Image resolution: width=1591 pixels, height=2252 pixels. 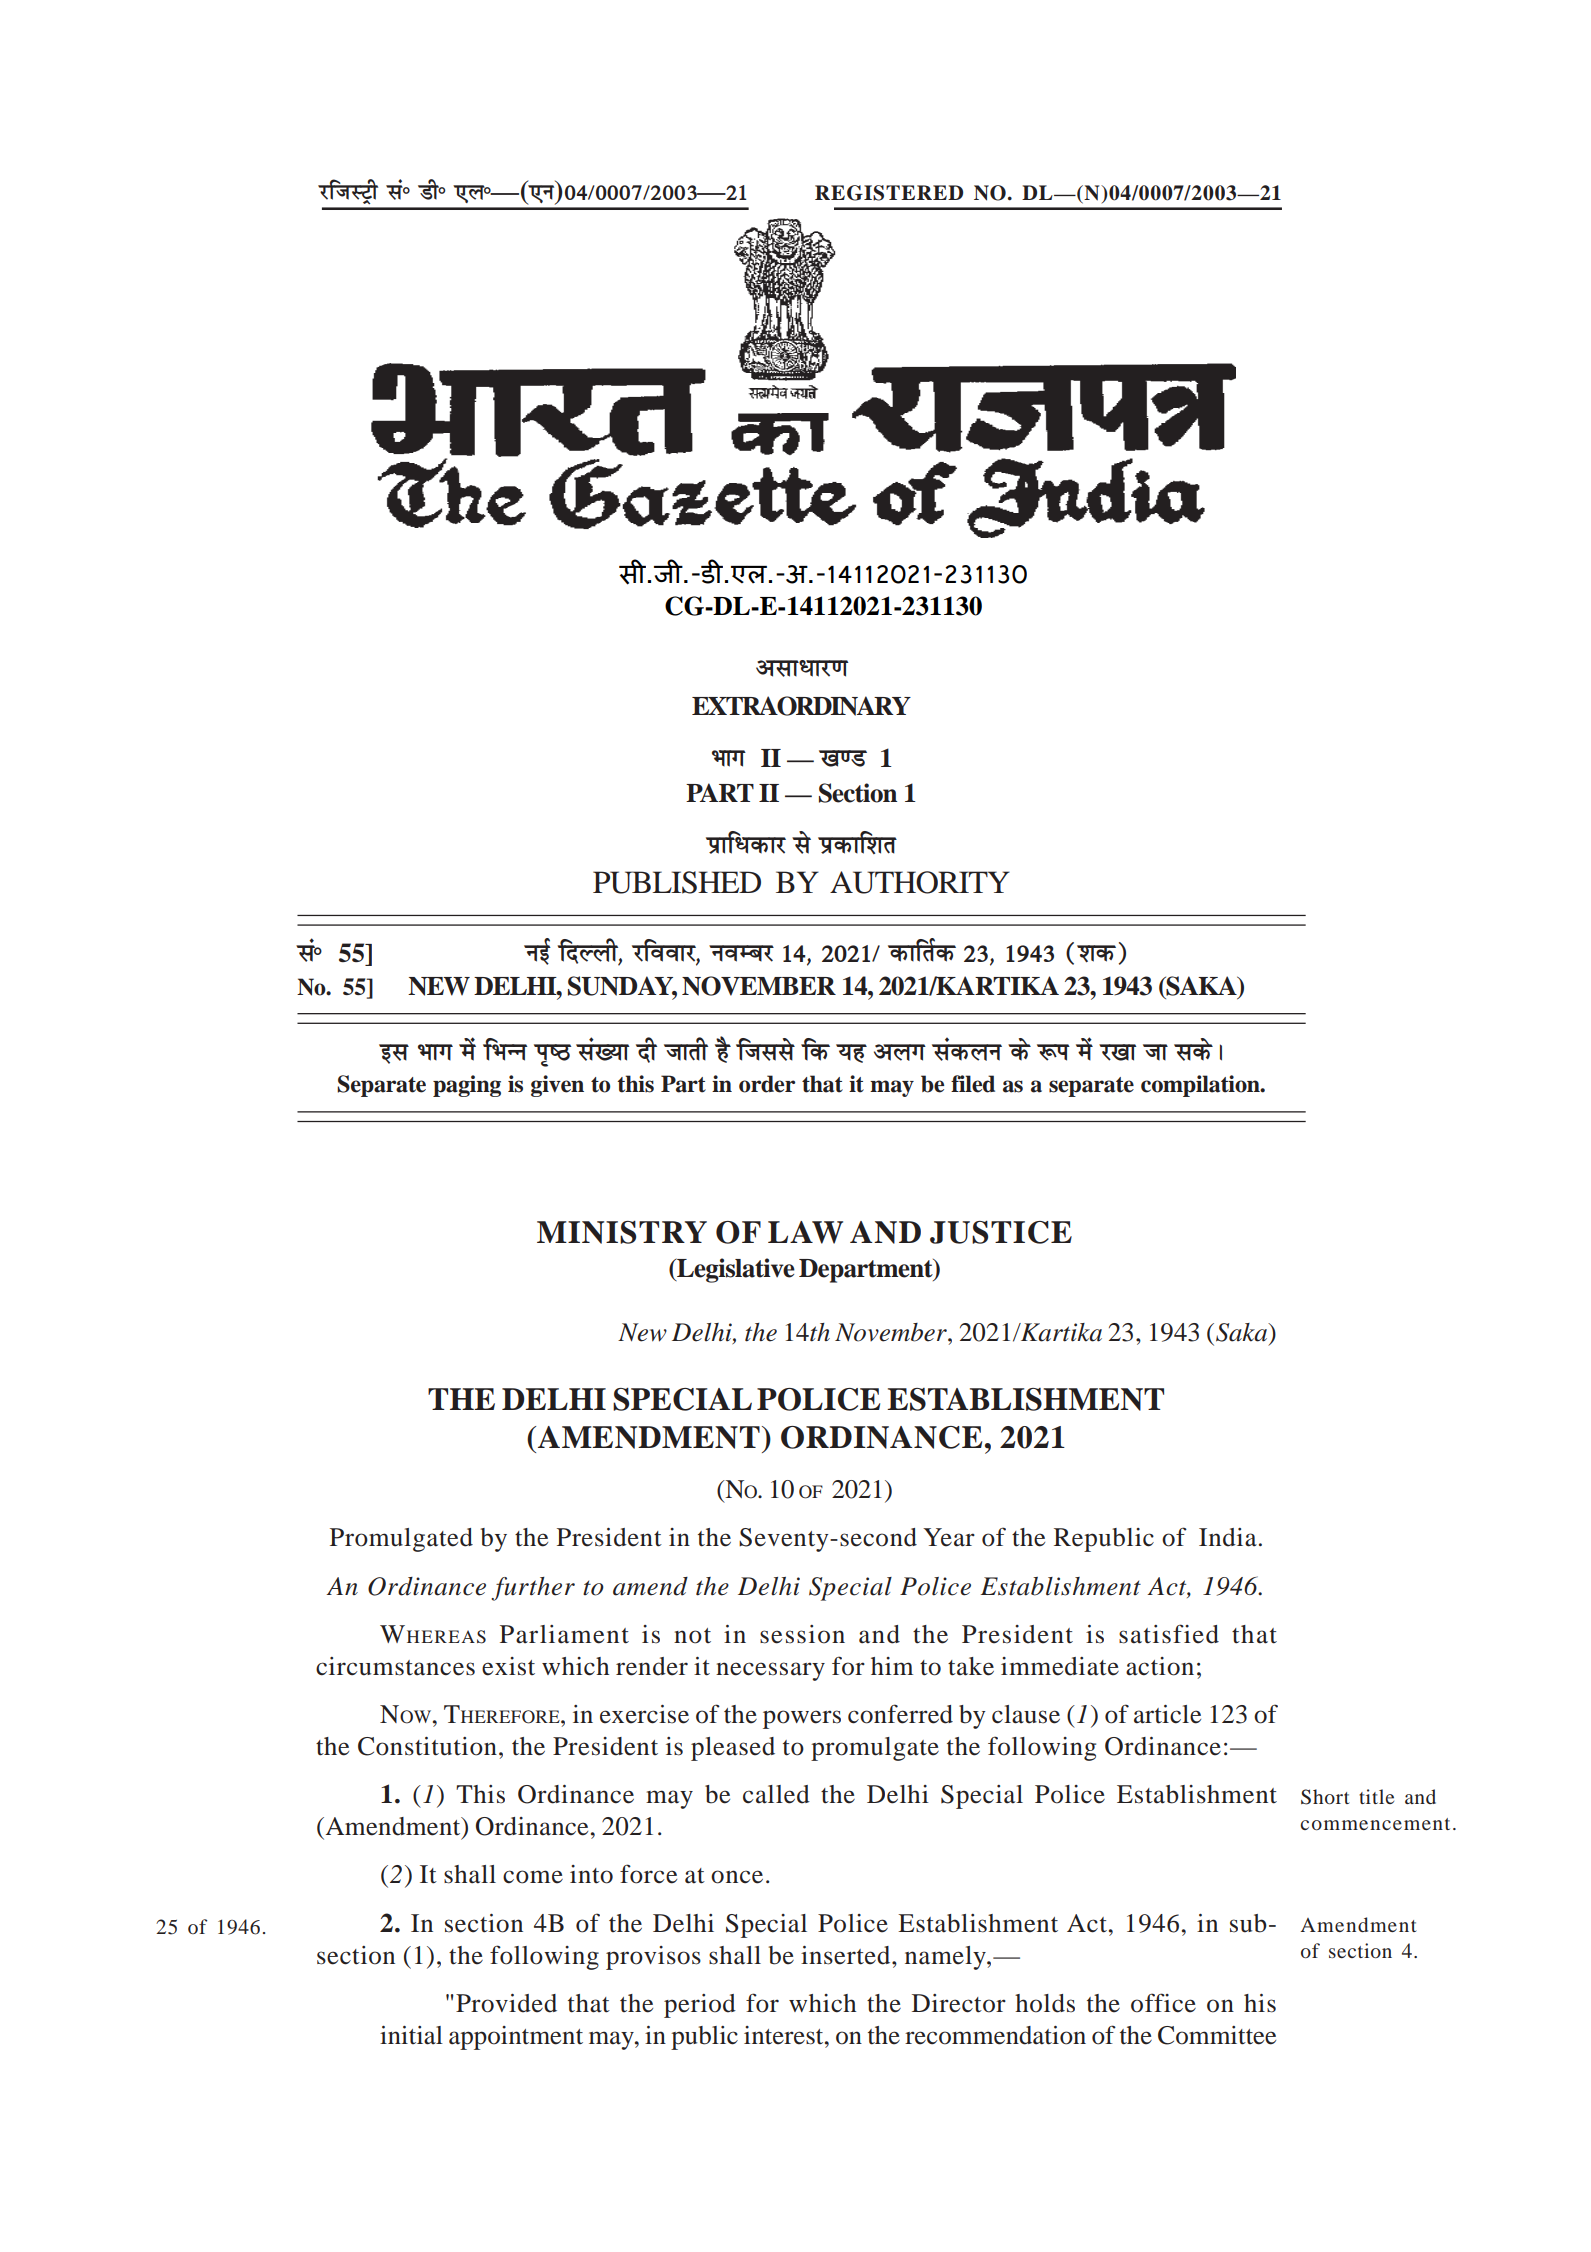 I want to click on Provided, so click(x=506, y=2003).
